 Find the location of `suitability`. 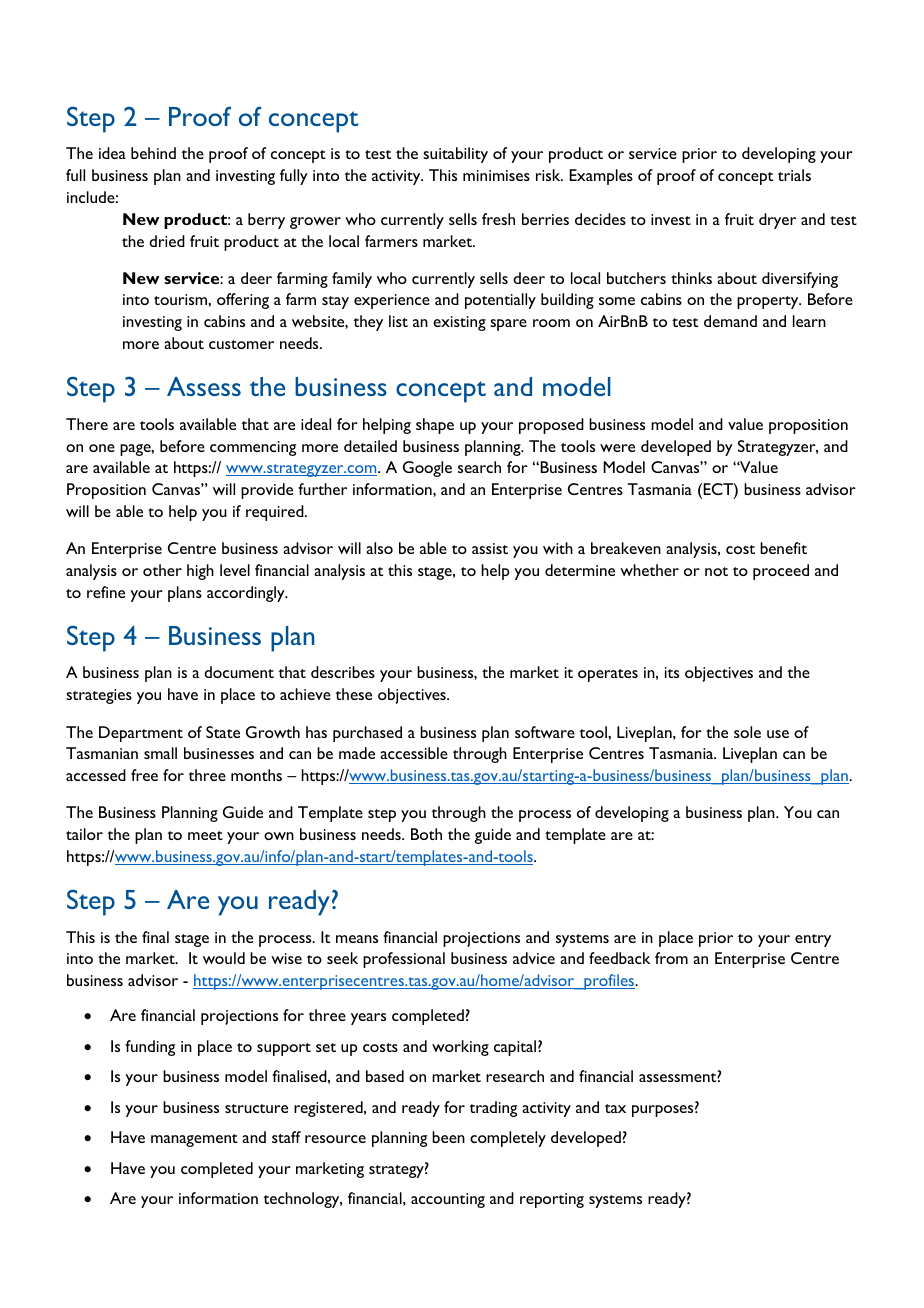

suitability is located at coordinates (455, 155).
